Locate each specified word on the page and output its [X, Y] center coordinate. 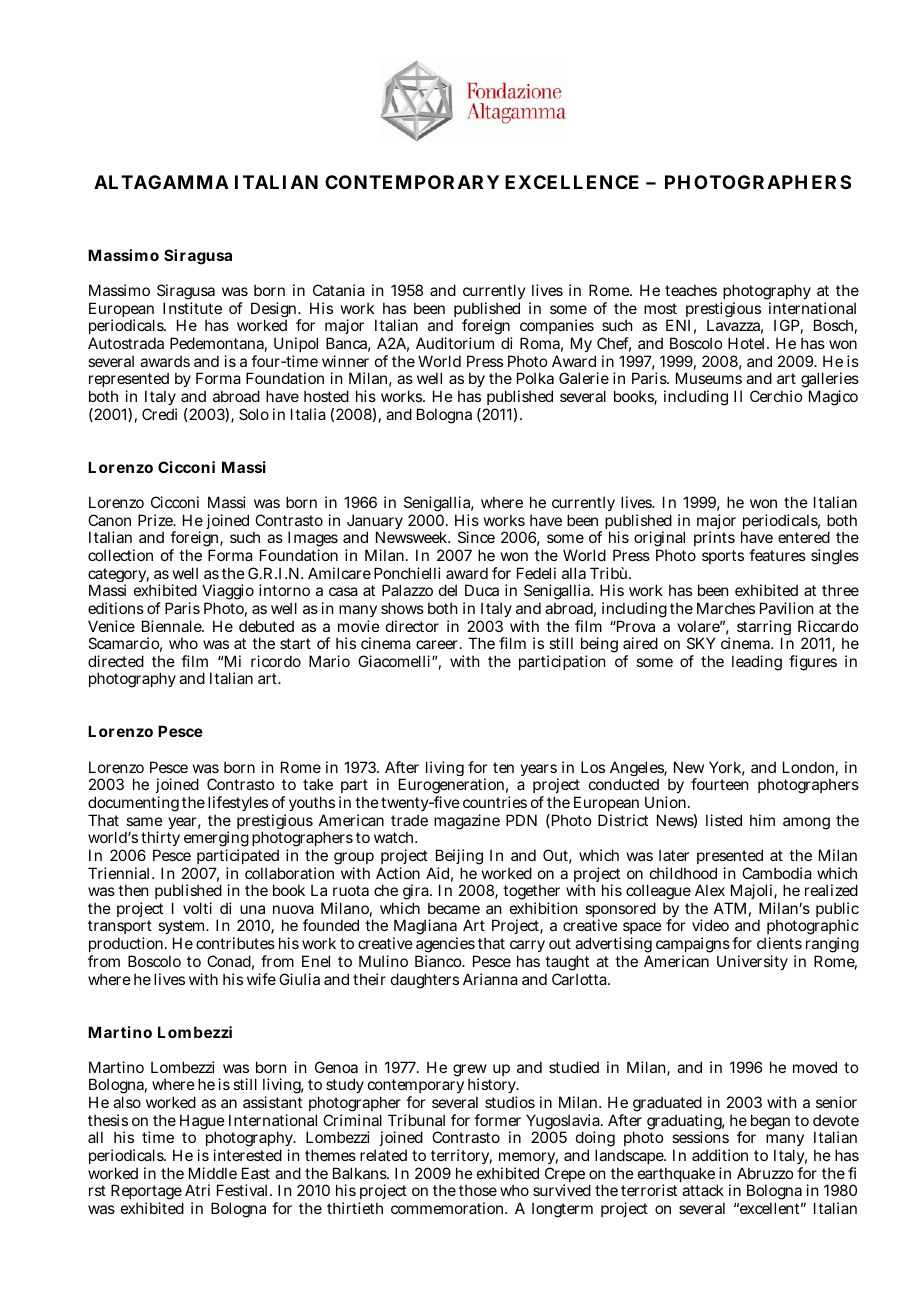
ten [503, 767]
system [183, 929]
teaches [691, 290]
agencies [446, 946]
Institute [192, 308]
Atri [197, 1190]
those [478, 1190]
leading [757, 663]
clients [779, 943]
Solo [254, 414]
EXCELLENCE [572, 182]
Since [476, 537]
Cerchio [776, 396]
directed [116, 661]
